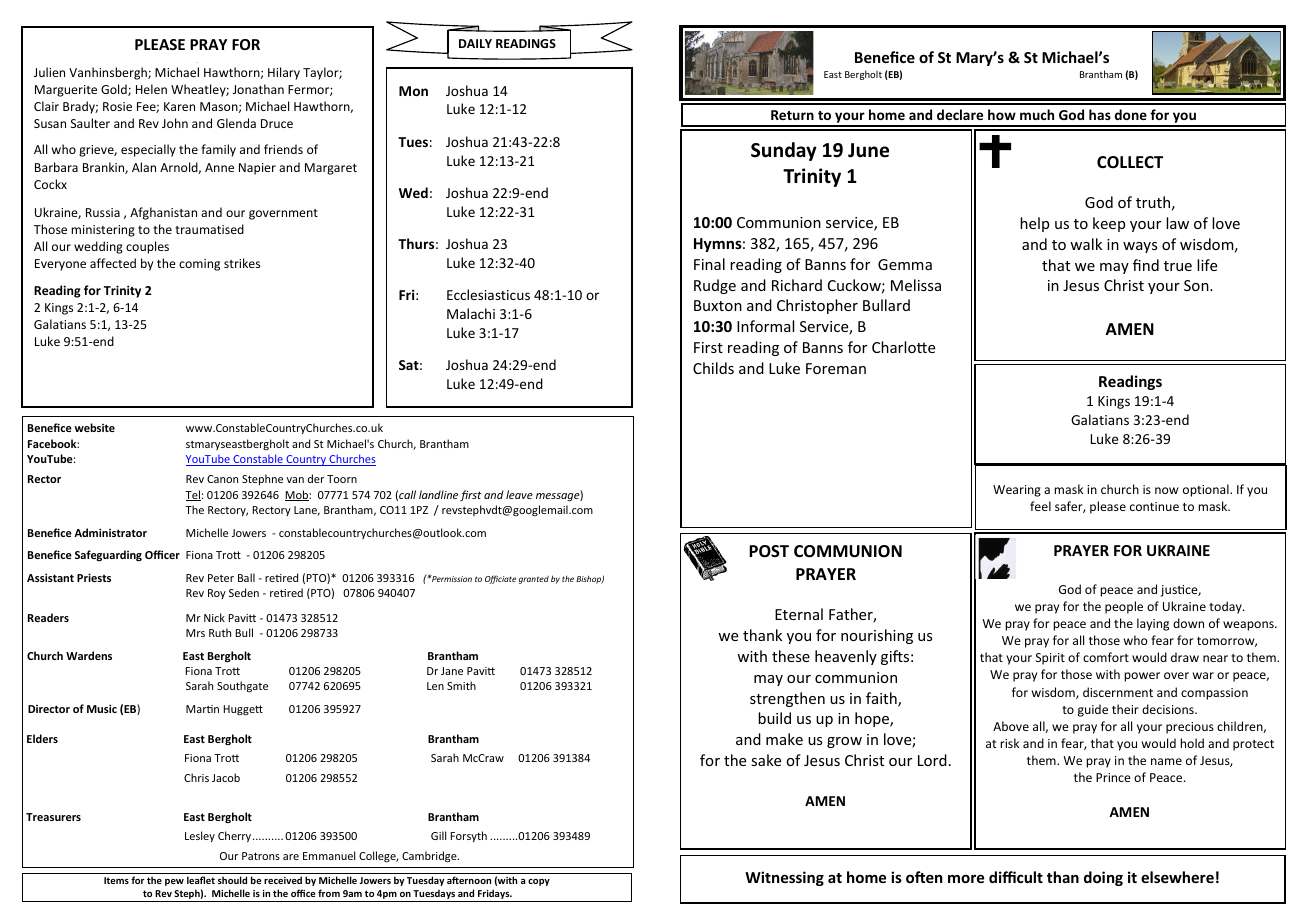 Image resolution: width=1308 pixels, height=924 pixels. I want to click on now, so click(1166, 490).
